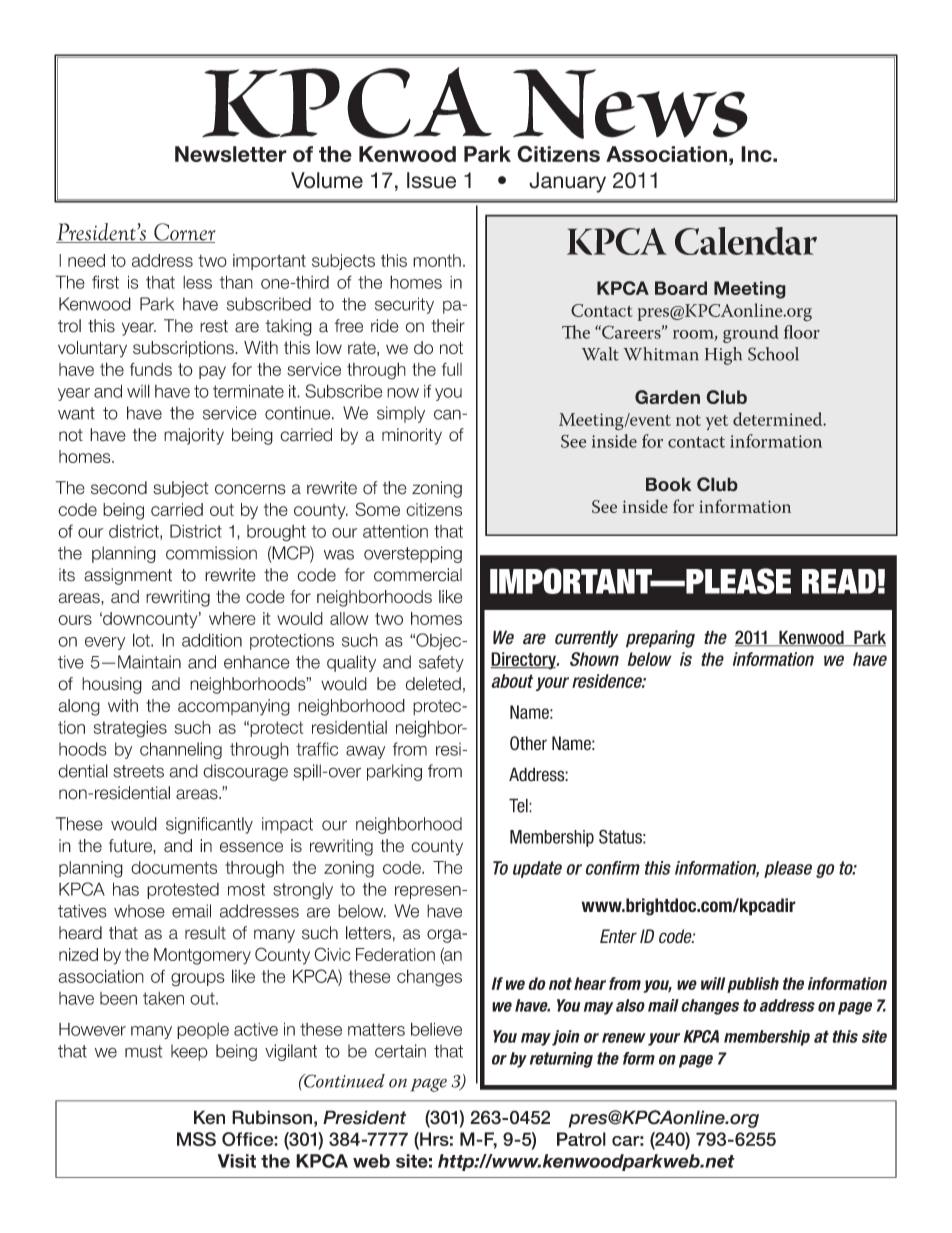 This image has height=1233, width=952. I want to click on preparing, so click(660, 639).
